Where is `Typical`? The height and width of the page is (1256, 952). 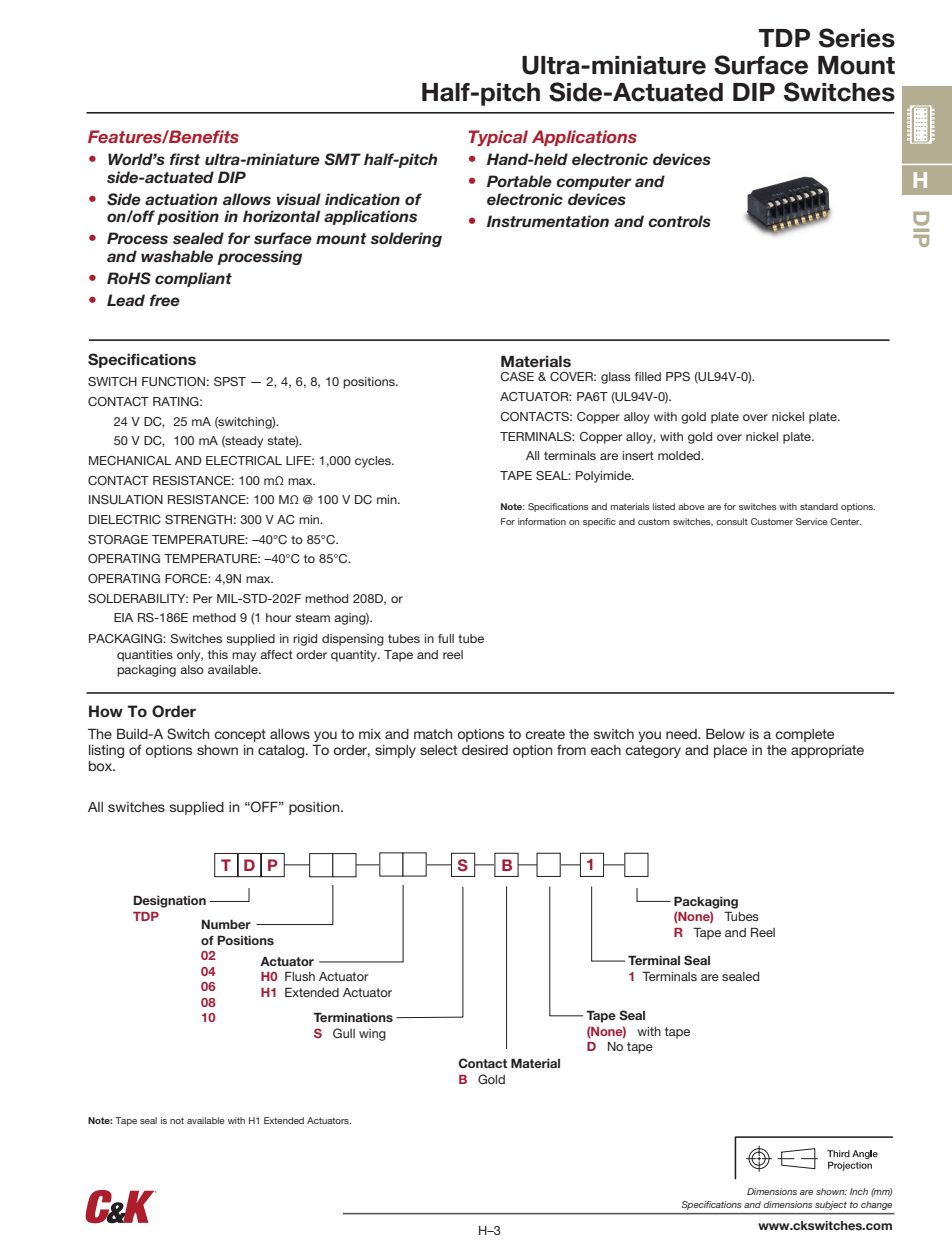 Typical is located at coordinates (498, 138).
